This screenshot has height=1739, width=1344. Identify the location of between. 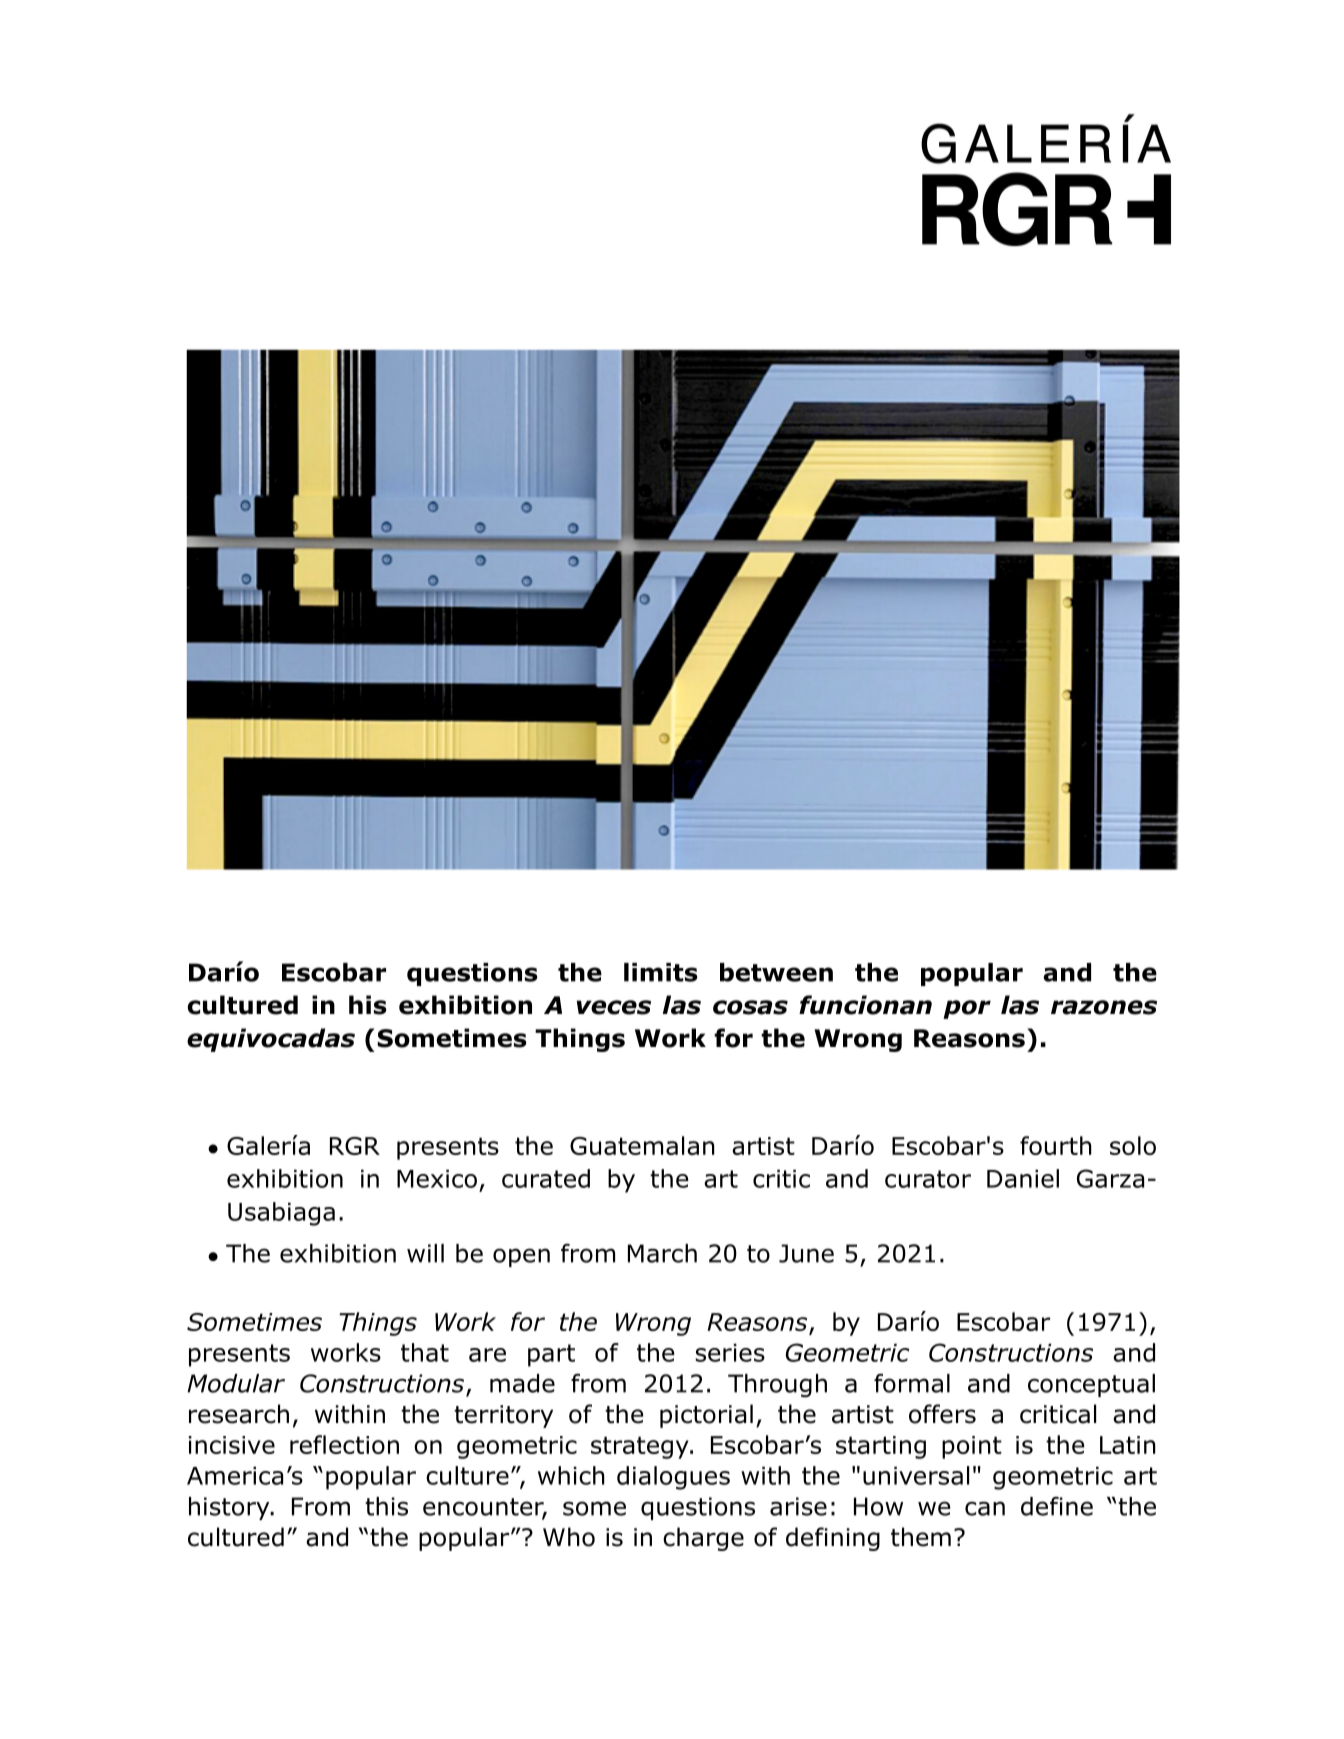
(776, 972).
